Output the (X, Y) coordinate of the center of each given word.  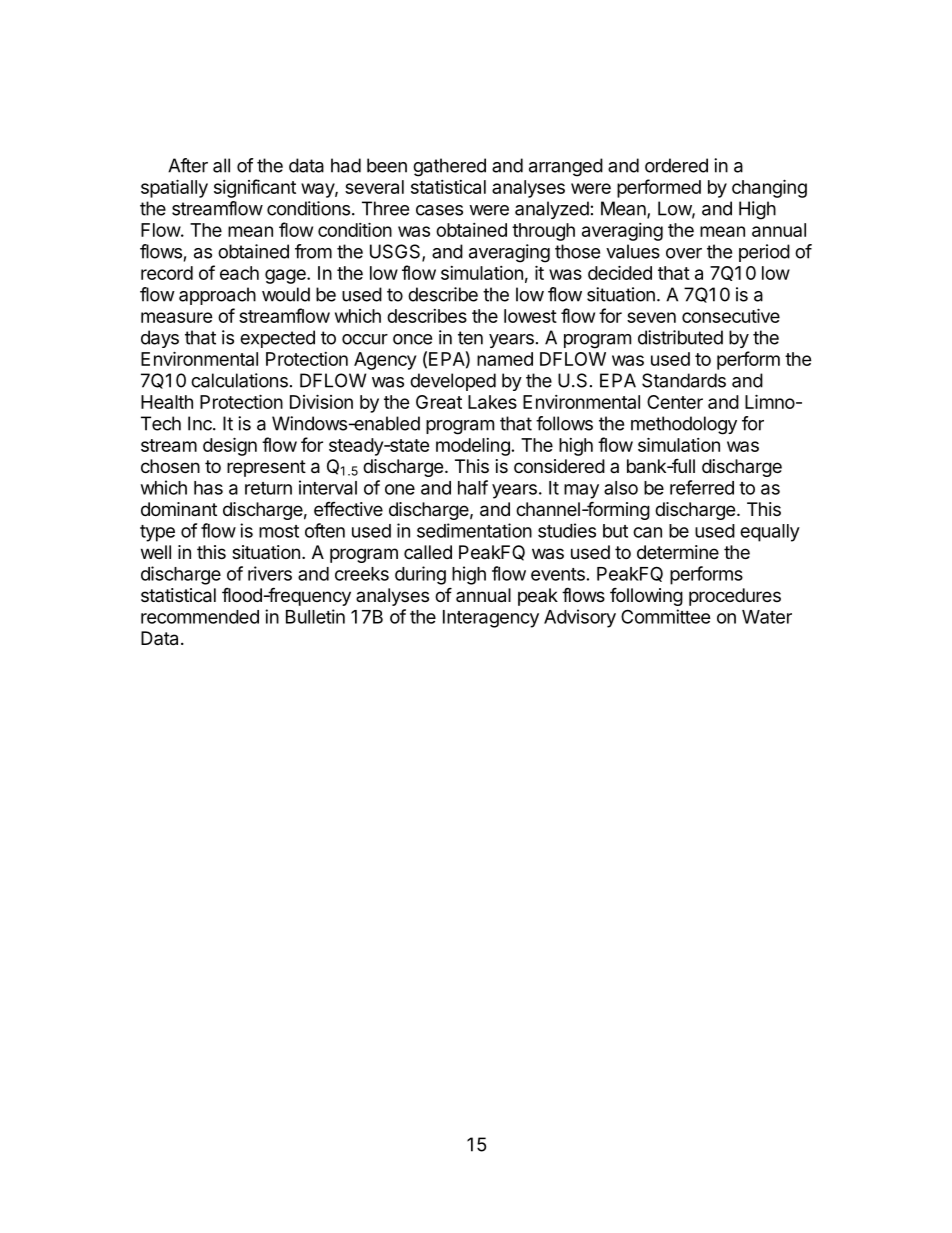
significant (255, 188)
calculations (239, 380)
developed (453, 382)
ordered (676, 165)
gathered (449, 167)
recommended (200, 617)
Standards (684, 380)
